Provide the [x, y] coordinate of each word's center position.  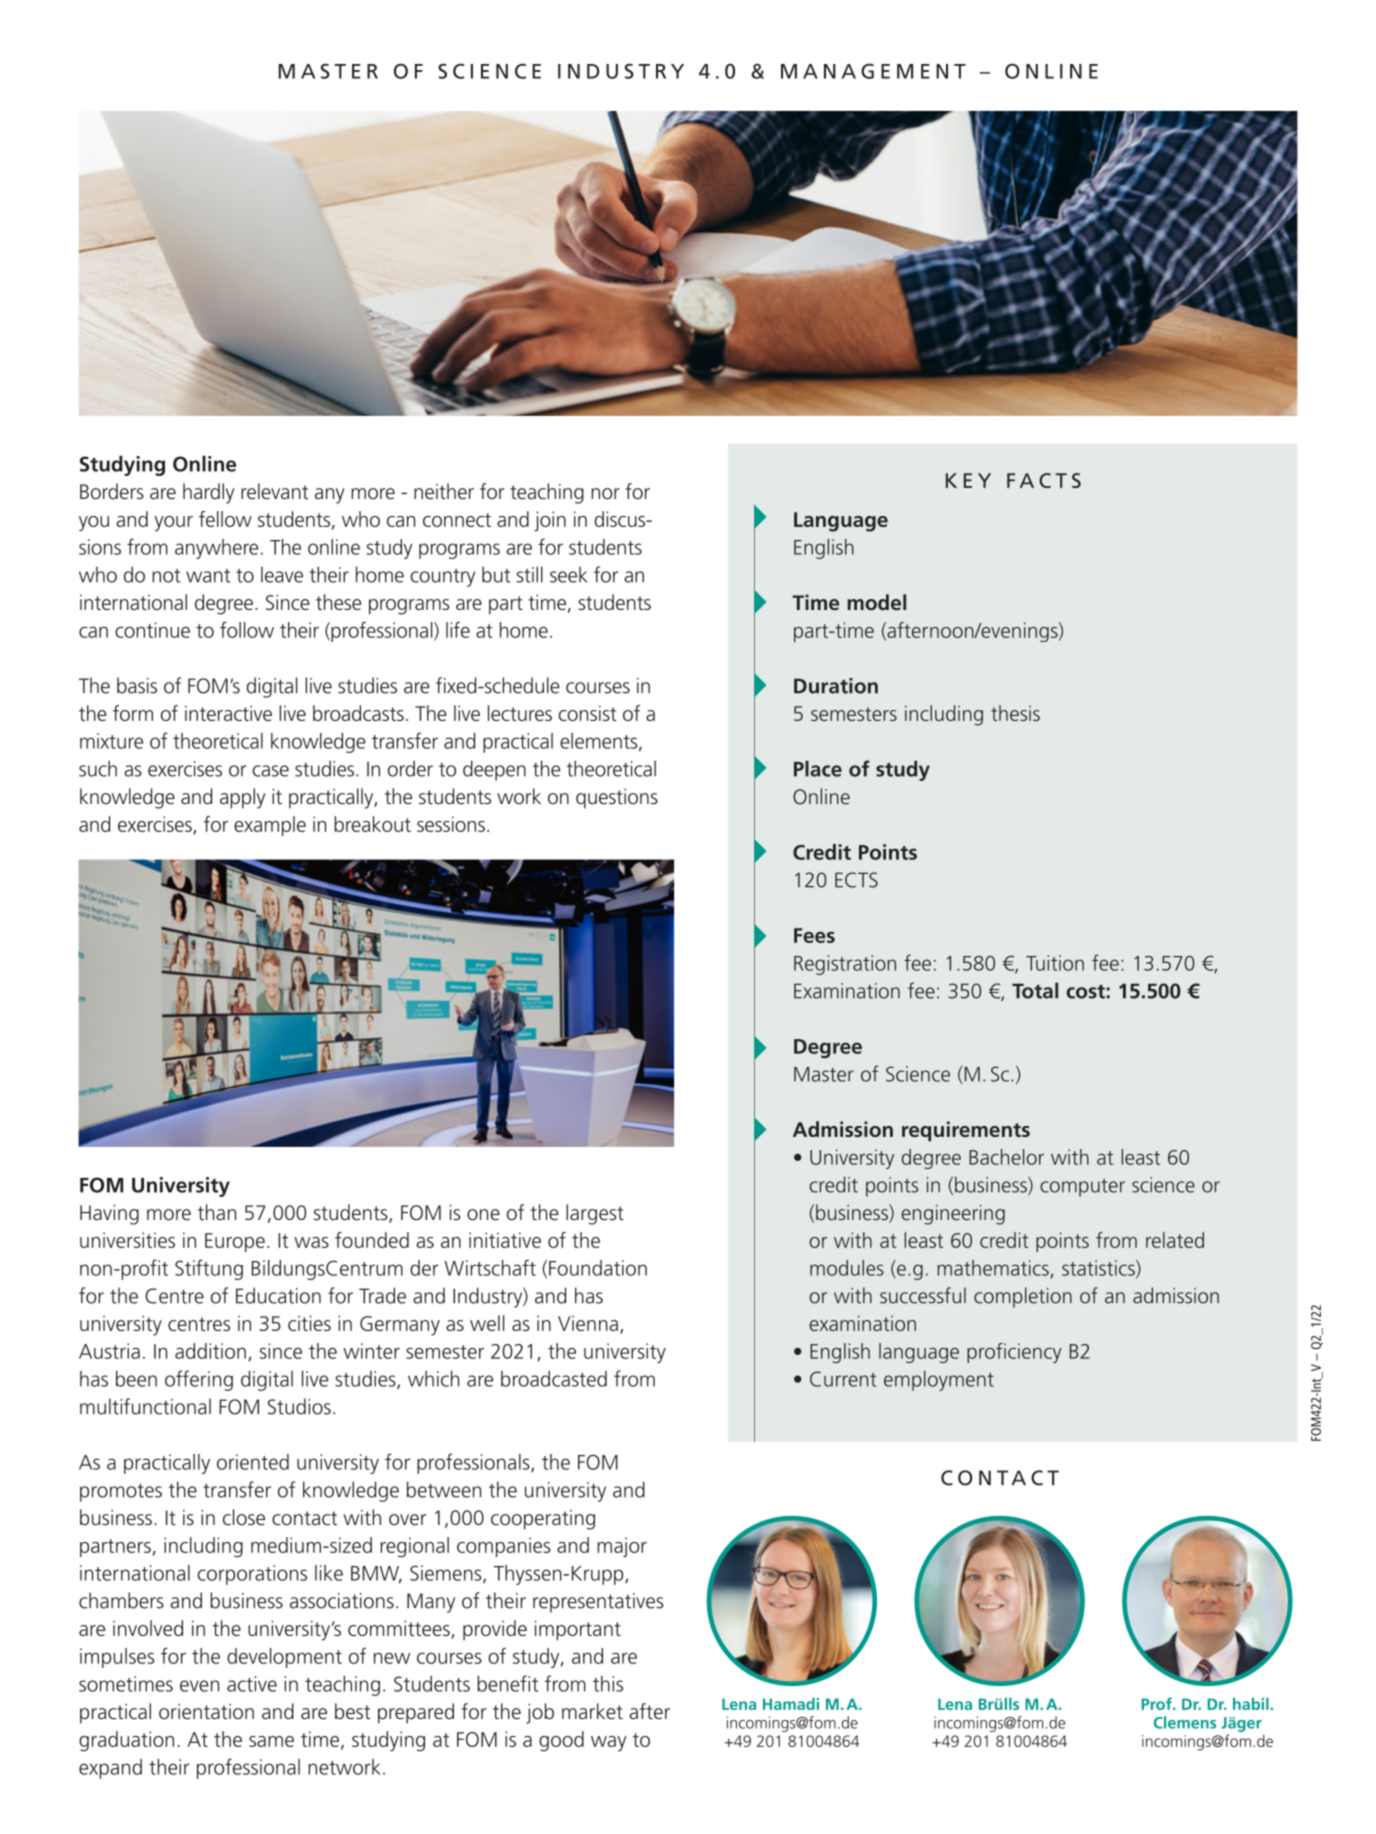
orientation [206, 1712]
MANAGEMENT [873, 71]
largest [595, 1214]
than [217, 1212]
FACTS [1044, 480]
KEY [968, 480]
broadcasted [554, 1379]
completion [1023, 1297]
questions [617, 799]
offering [199, 1380]
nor [605, 494]
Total [1035, 990]
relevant [275, 491]
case [270, 771]
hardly [208, 493]
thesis [1015, 713]
